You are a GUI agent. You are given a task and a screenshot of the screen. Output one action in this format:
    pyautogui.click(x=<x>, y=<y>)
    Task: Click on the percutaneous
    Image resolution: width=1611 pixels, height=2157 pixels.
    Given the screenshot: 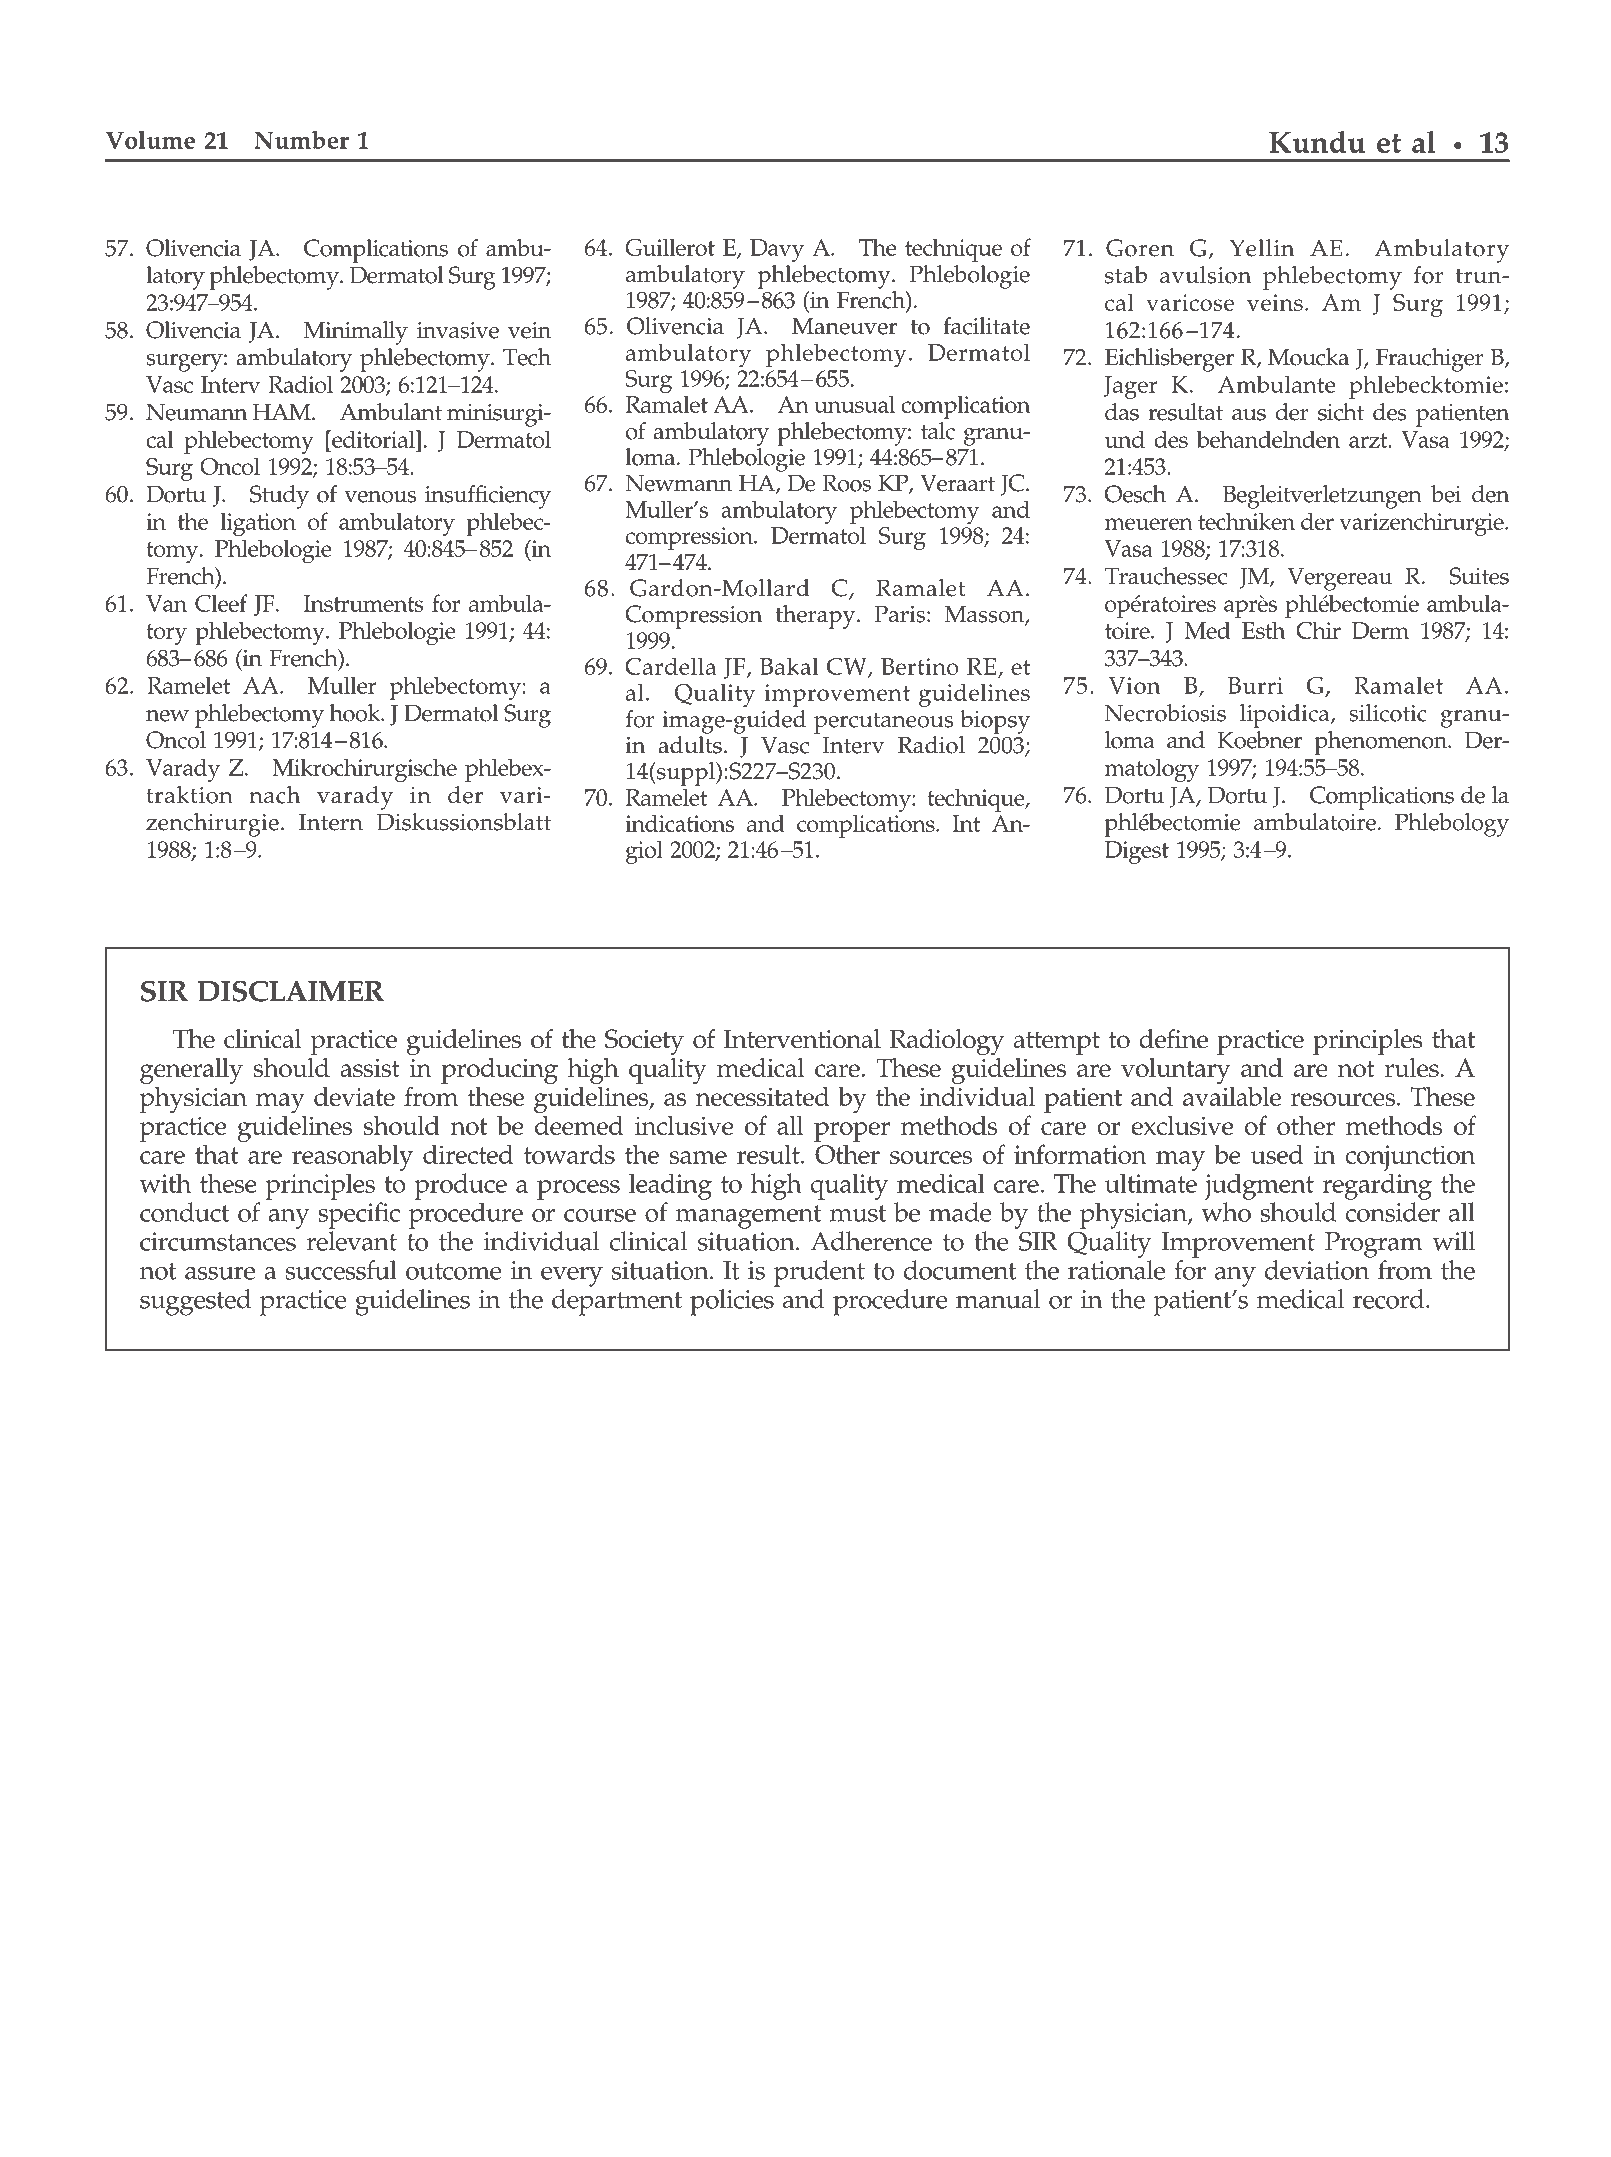 What is the action you would take?
    pyautogui.click(x=883, y=723)
